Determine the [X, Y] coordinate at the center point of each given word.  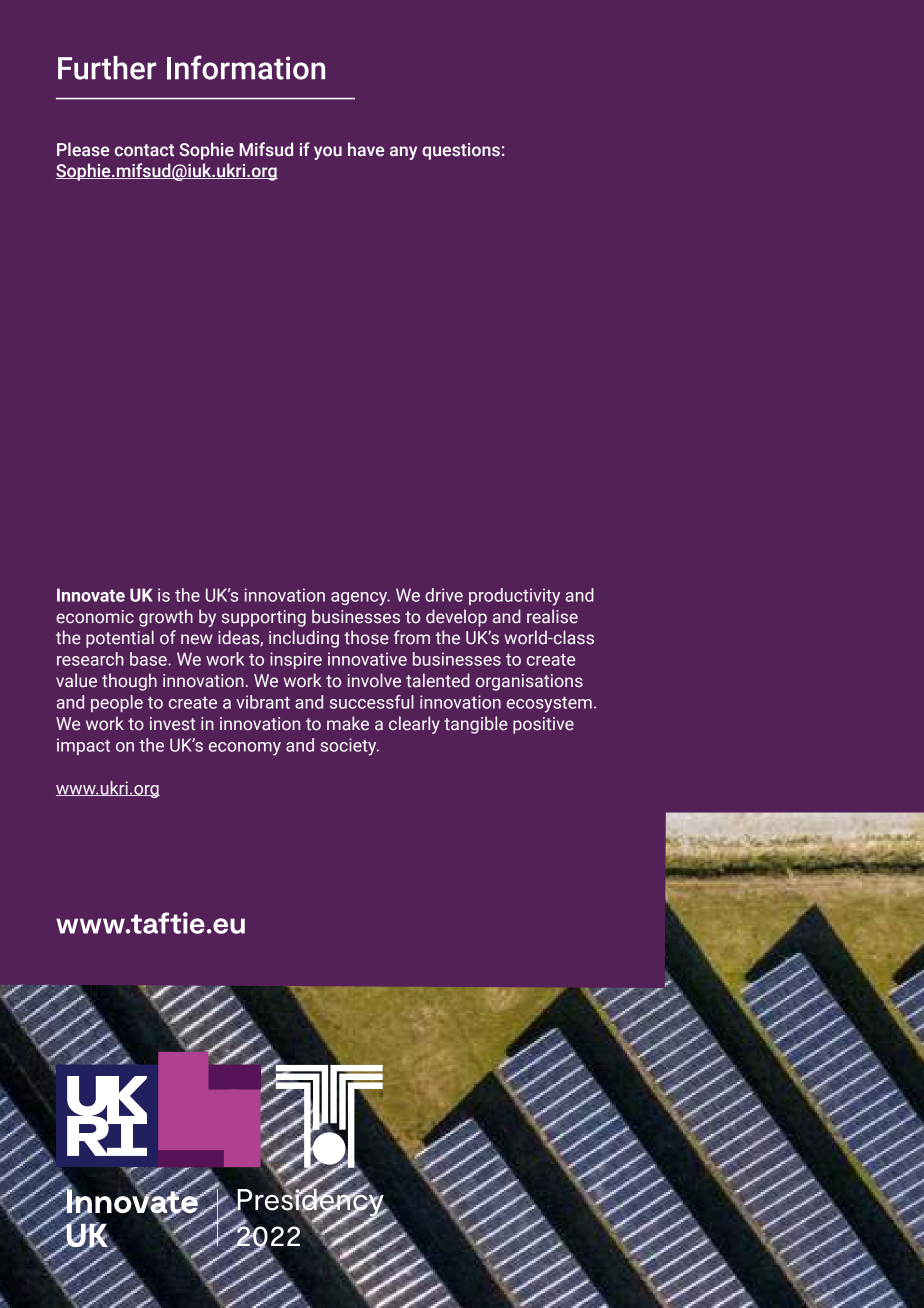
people [117, 703]
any [403, 153]
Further [107, 68]
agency [360, 599]
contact [144, 150]
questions [461, 151]
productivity [514, 597]
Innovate [91, 595]
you [328, 153]
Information [246, 67]
